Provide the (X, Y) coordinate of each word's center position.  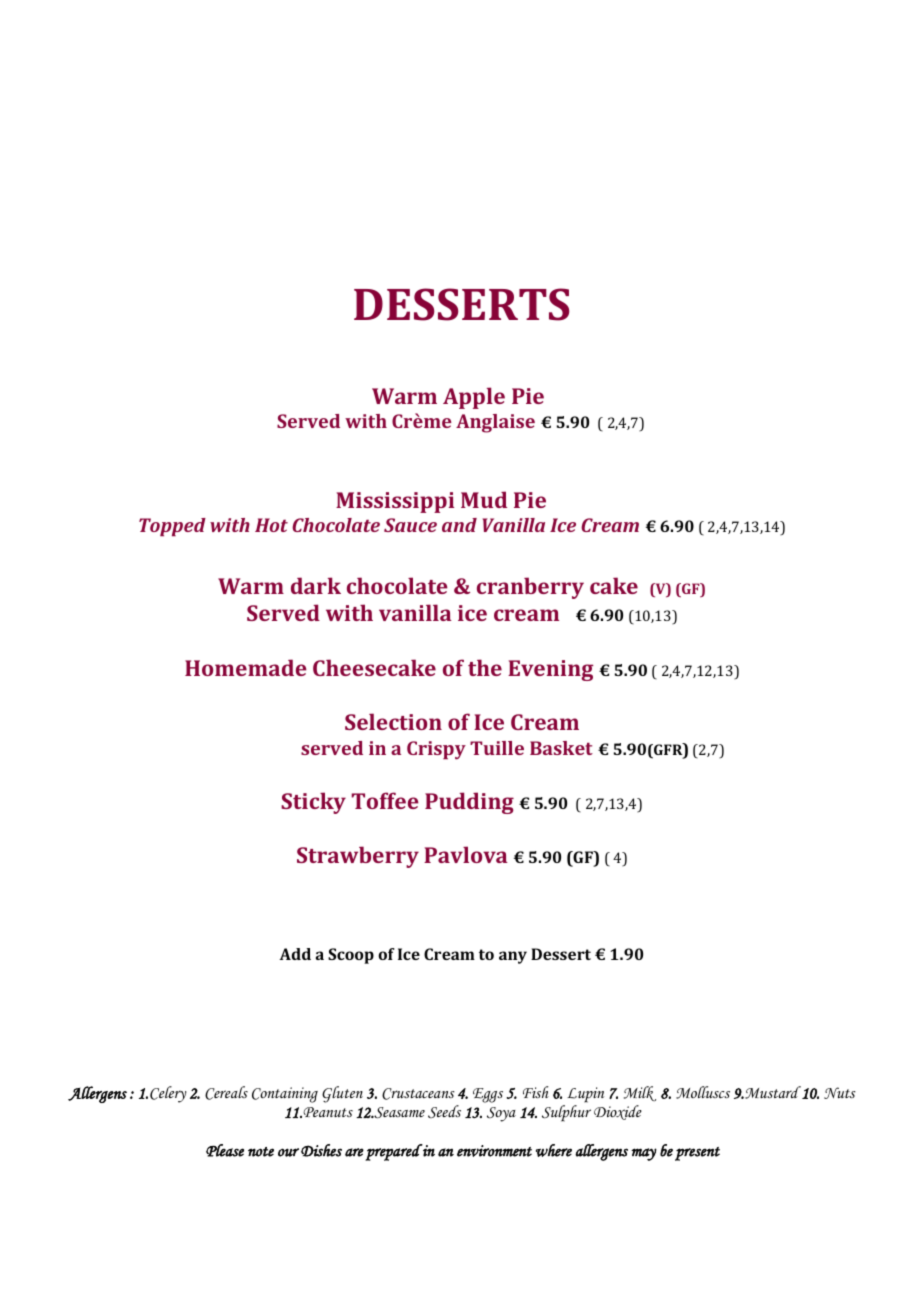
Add (295, 954)
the (485, 667)
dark (316, 585)
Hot (271, 525)
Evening (550, 670)
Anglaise (495, 423)
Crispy (436, 750)
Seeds (444, 1111)
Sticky (313, 803)
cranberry (530, 588)
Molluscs (703, 1092)
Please (225, 1150)
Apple (474, 398)
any (513, 957)
